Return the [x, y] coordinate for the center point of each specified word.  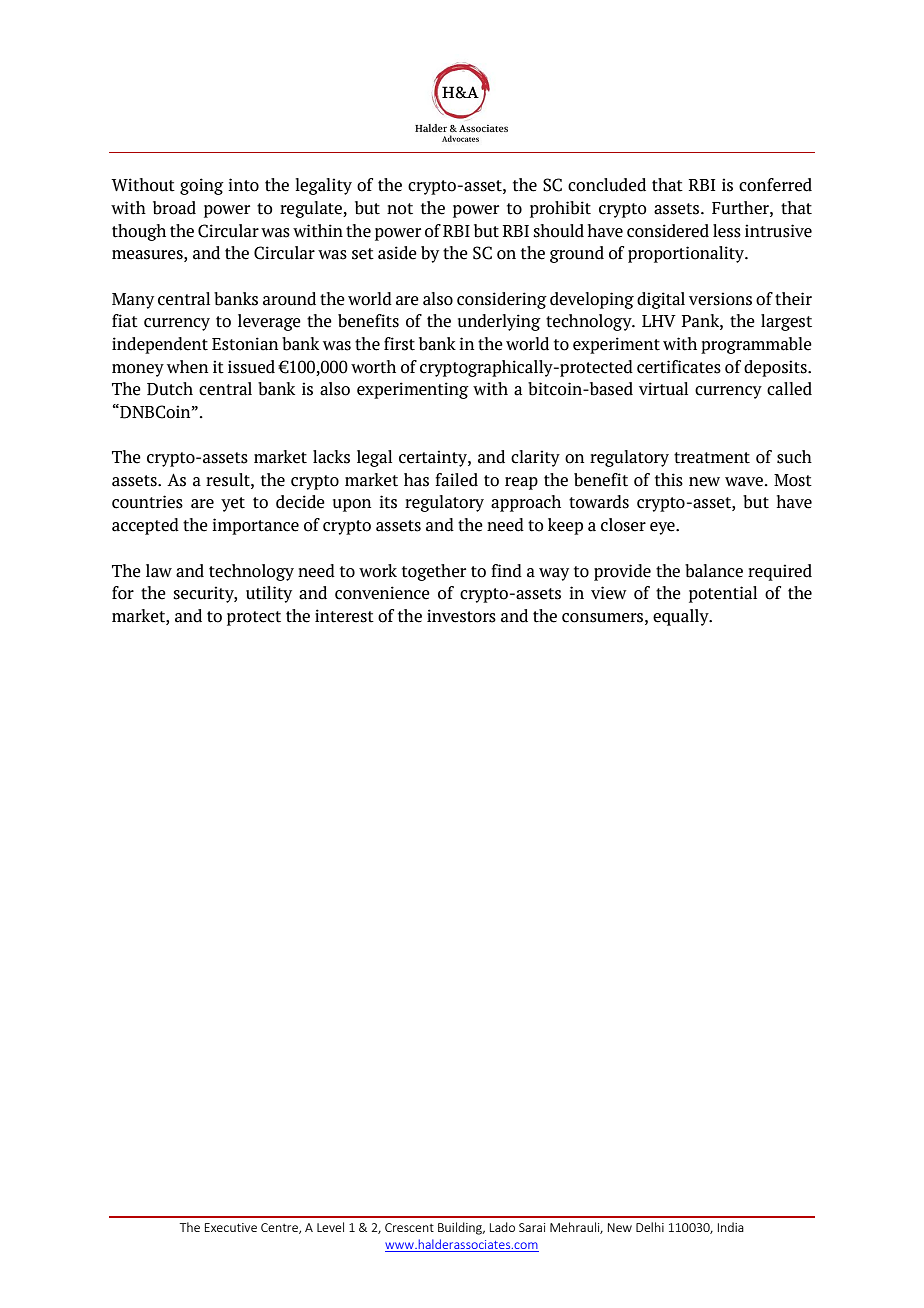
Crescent [409, 1227]
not [400, 209]
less [727, 231]
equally [682, 617]
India [731, 1227]
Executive [231, 1227]
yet [233, 504]
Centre [280, 1228]
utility [269, 594]
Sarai [532, 1227]
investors [461, 616]
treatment [712, 458]
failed [456, 480]
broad [174, 208]
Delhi [650, 1227]
